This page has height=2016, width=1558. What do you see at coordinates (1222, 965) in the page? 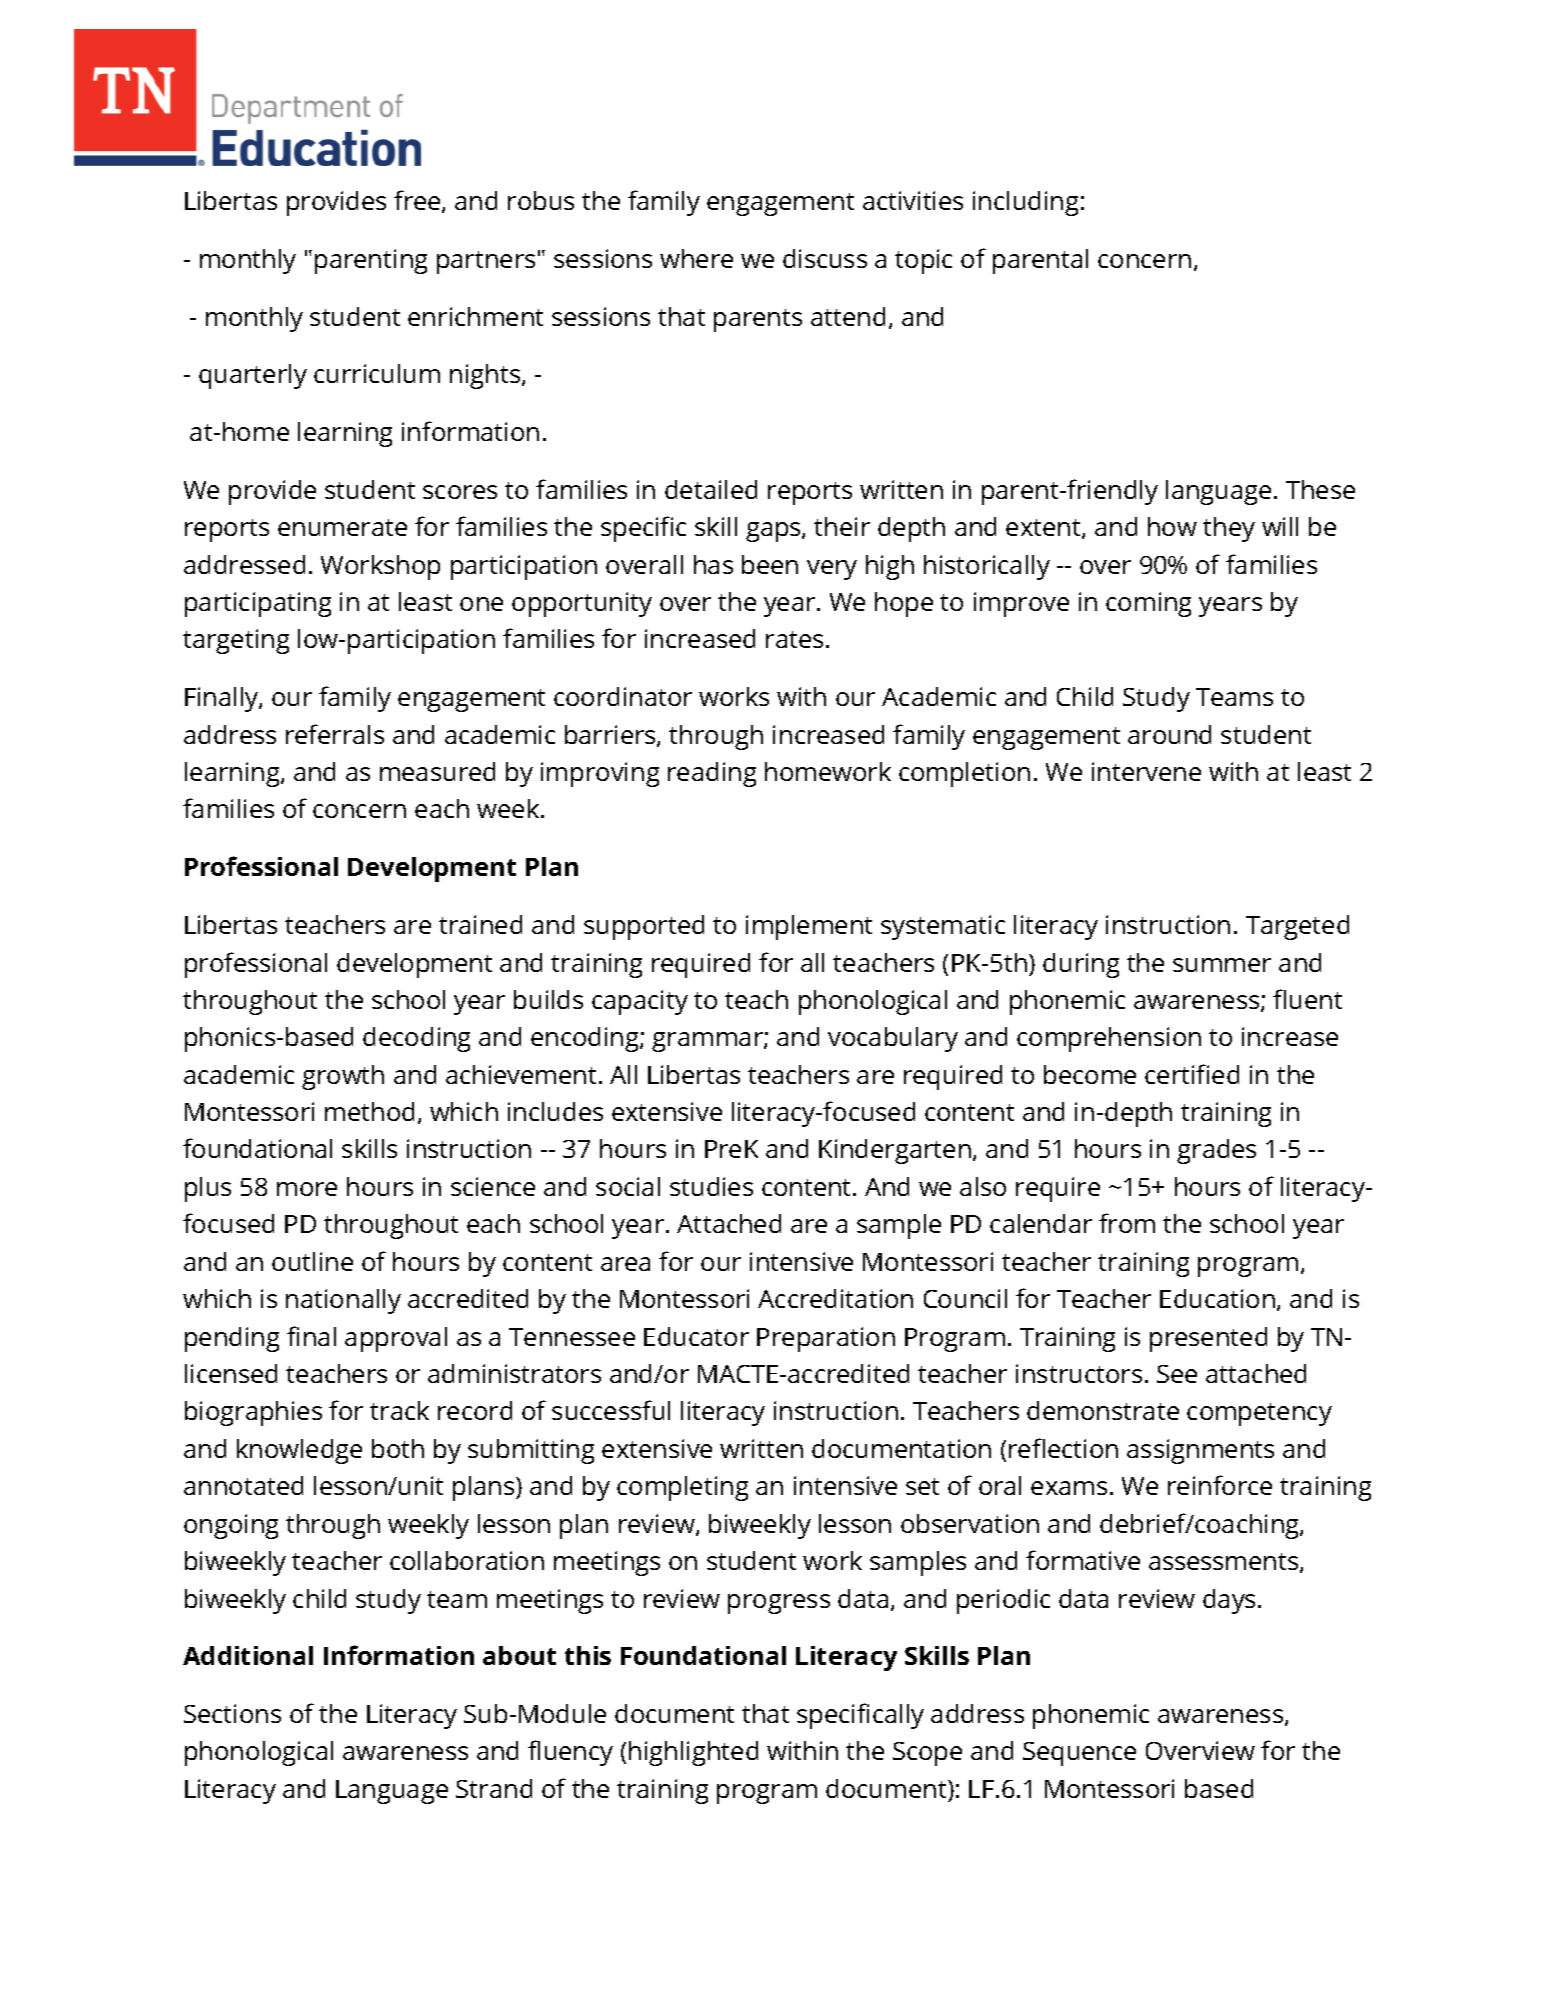
I see `summer` at bounding box center [1222, 965].
